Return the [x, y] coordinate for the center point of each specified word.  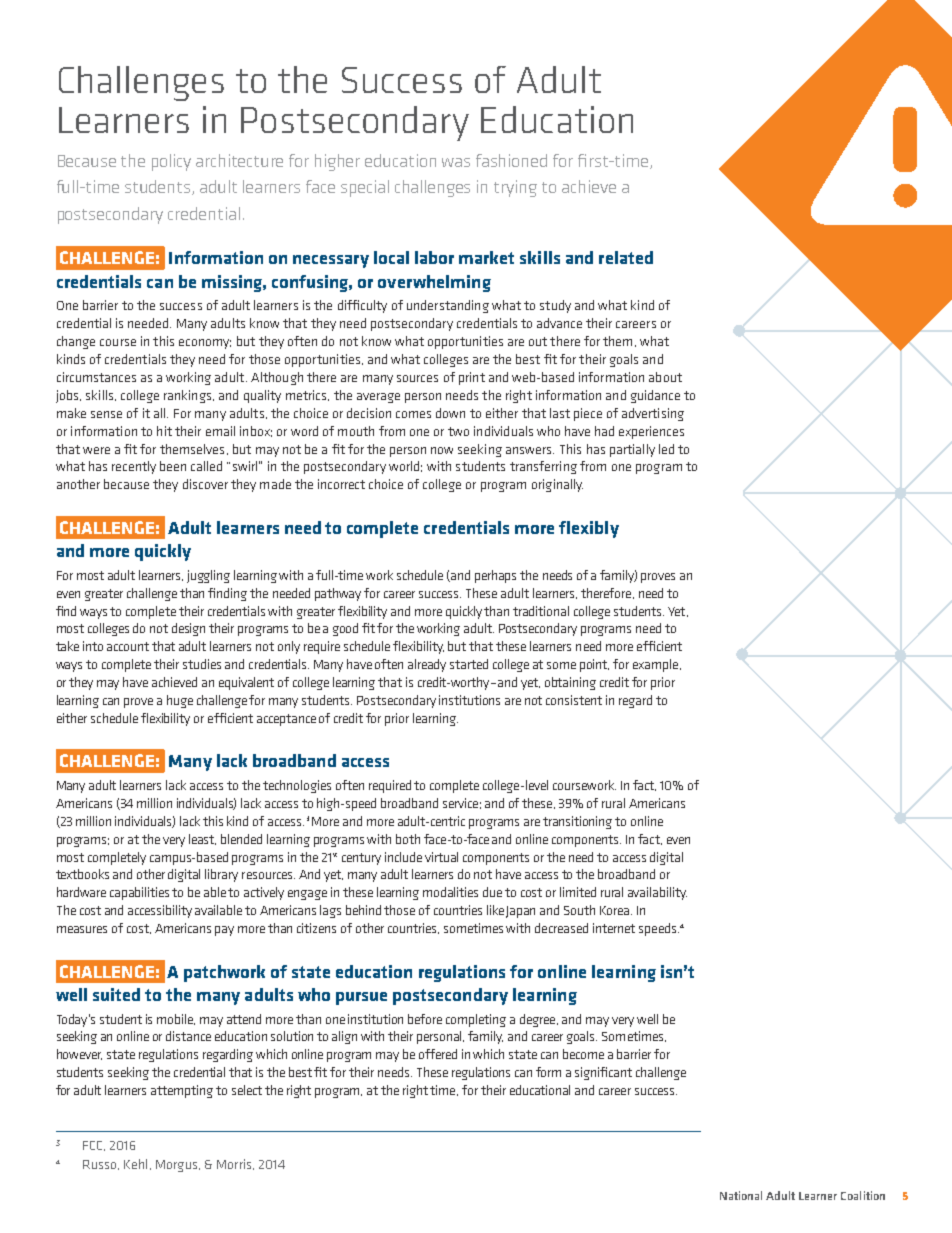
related [626, 257]
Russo [101, 1165]
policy [171, 162]
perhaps [495, 576]
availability [657, 893]
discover [205, 484]
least [202, 839]
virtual [441, 857]
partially [632, 450]
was [456, 162]
